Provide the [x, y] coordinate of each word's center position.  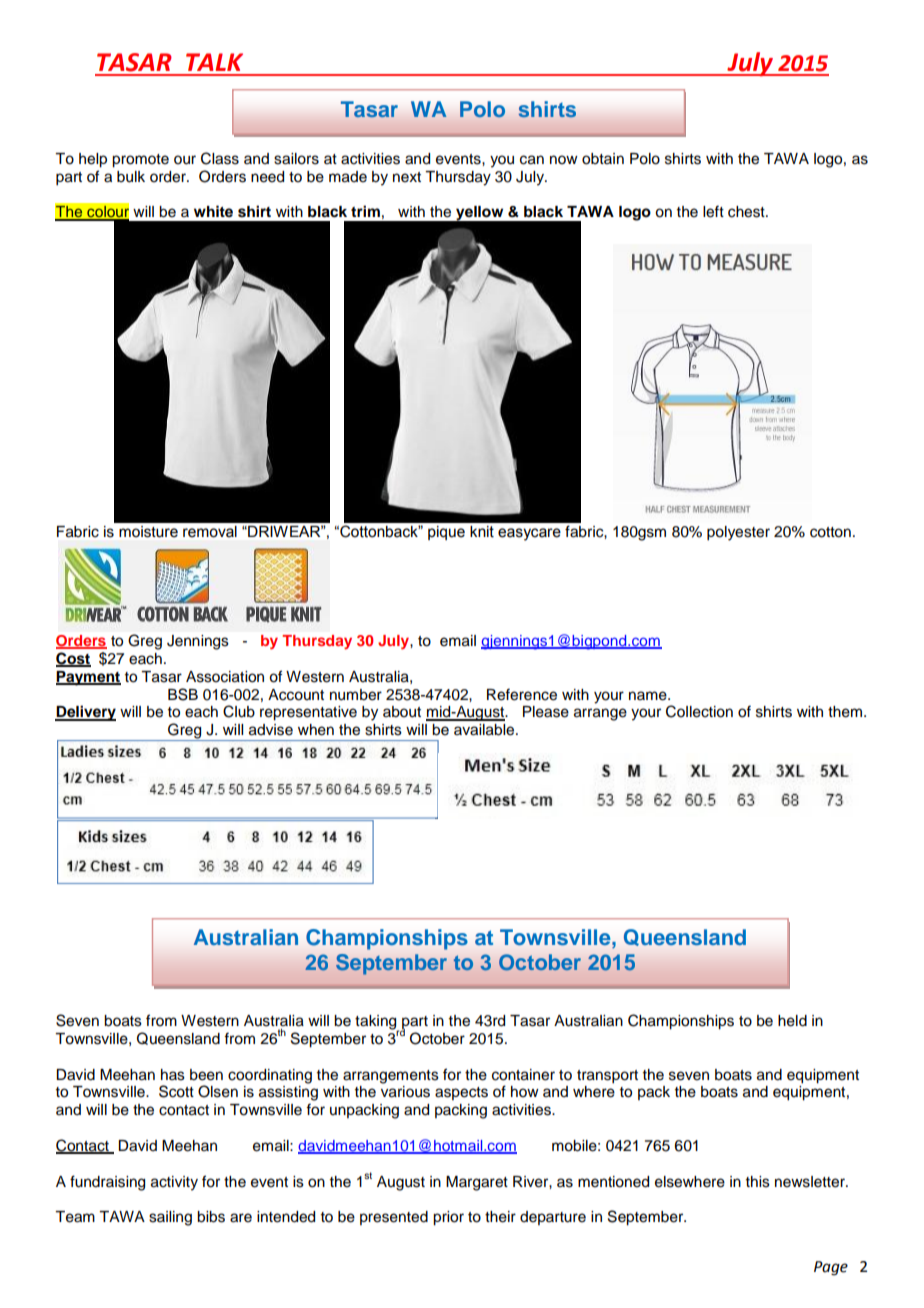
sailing [170, 1218]
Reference [522, 694]
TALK [214, 62]
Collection [699, 711]
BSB [183, 694]
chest [747, 212]
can [532, 160]
